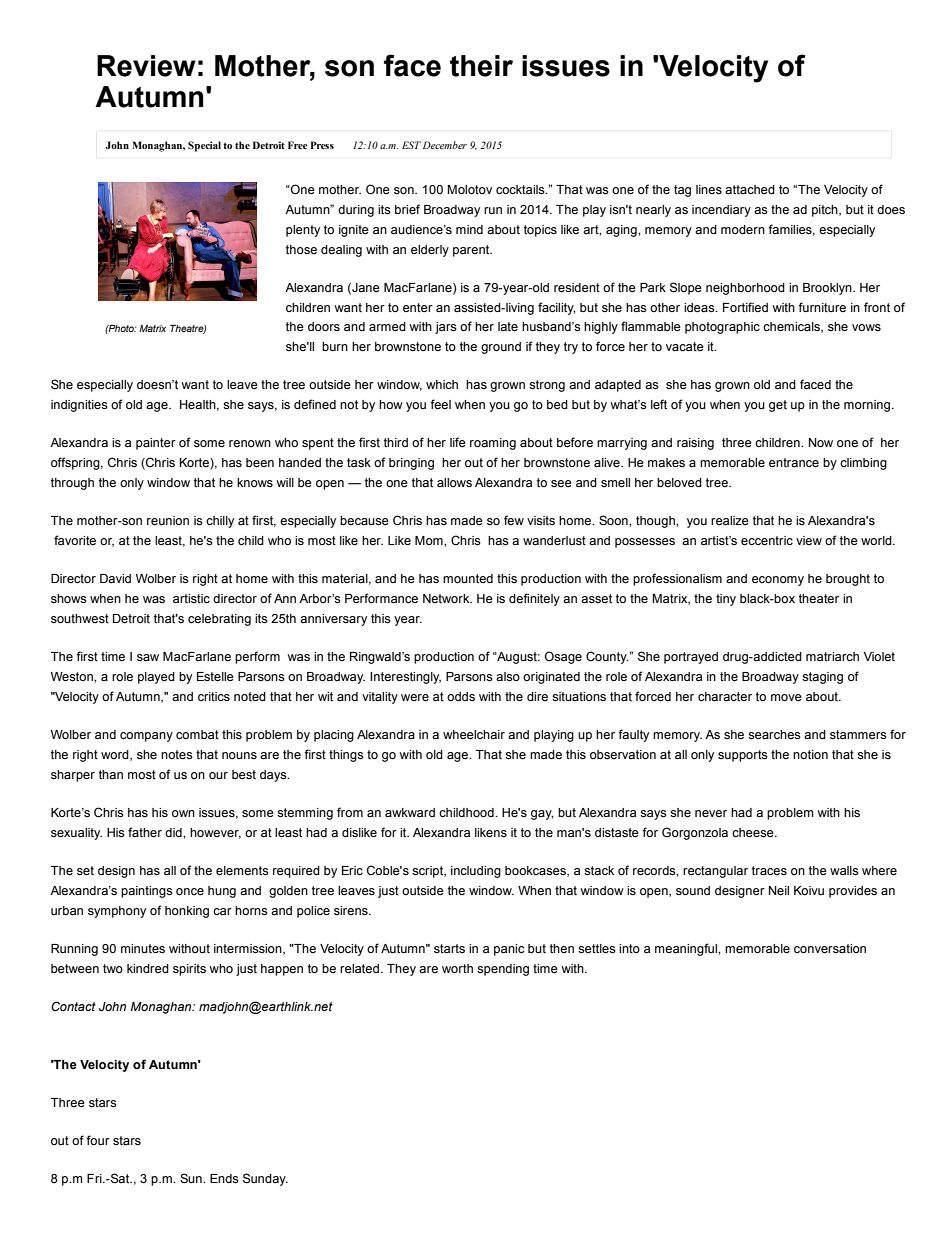  I want to click on Free, so click(298, 145).
